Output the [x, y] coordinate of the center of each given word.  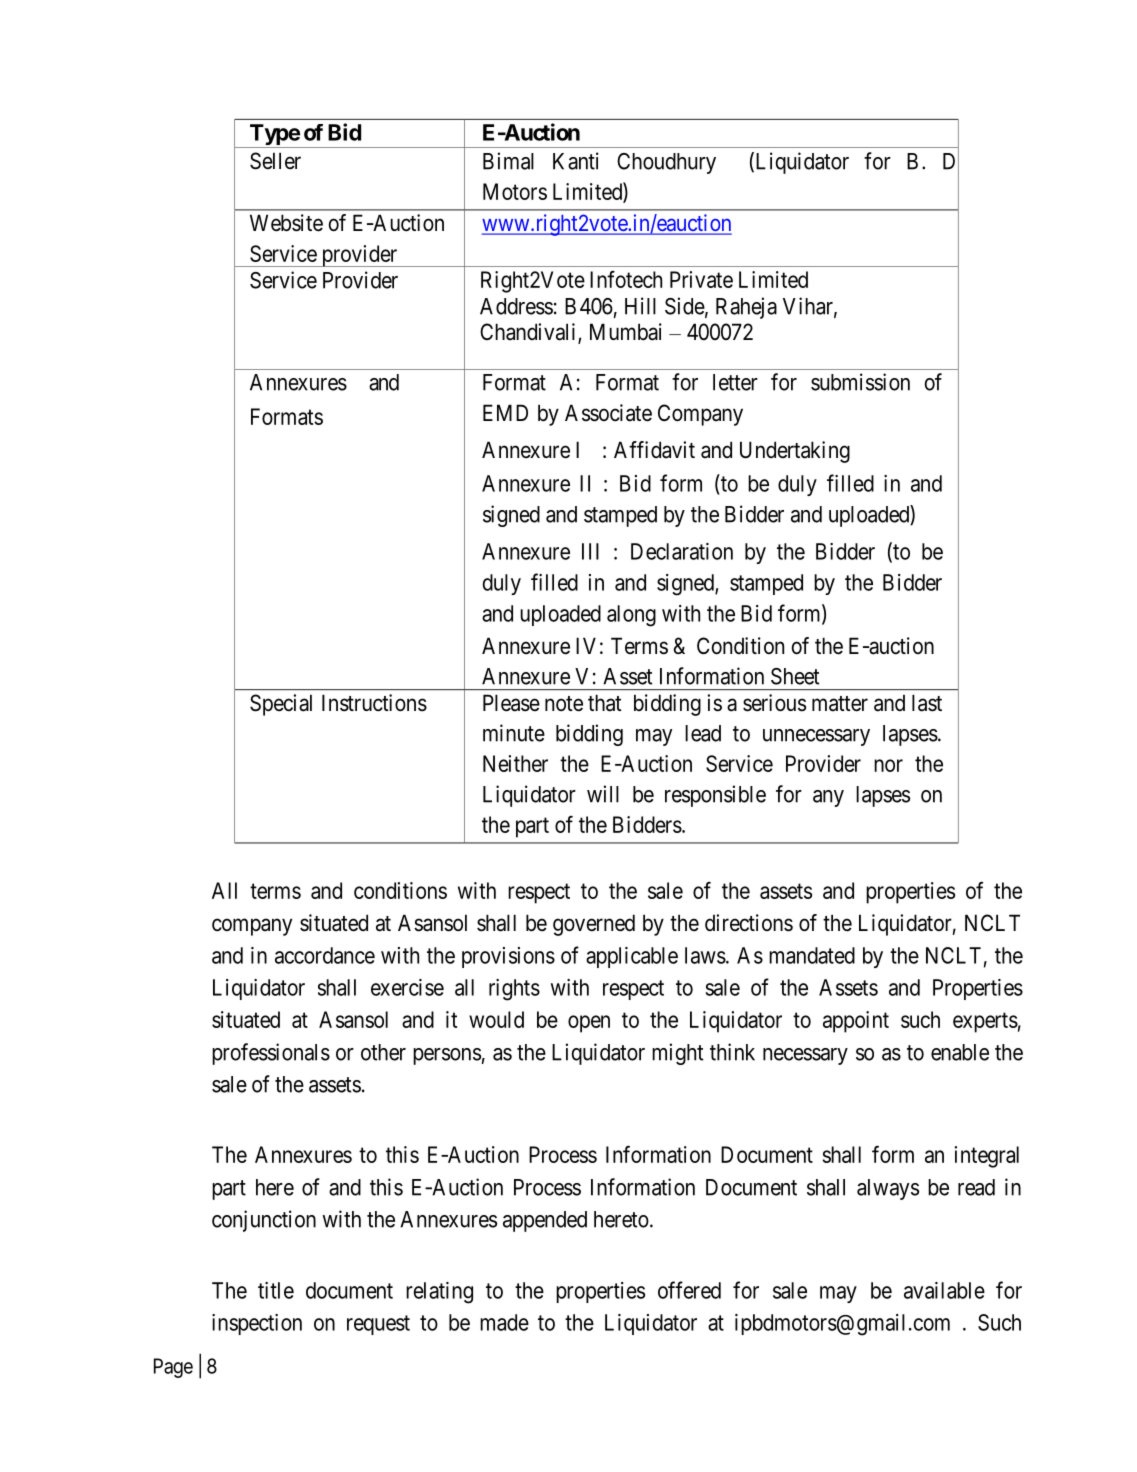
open [589, 1024]
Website [286, 223]
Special [281, 705]
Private [701, 279]
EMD [505, 412]
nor [888, 765]
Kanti [576, 161]
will [603, 794]
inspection [257, 1324]
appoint [856, 1022]
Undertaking [795, 452]
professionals [271, 1054]
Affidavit [654, 450]
